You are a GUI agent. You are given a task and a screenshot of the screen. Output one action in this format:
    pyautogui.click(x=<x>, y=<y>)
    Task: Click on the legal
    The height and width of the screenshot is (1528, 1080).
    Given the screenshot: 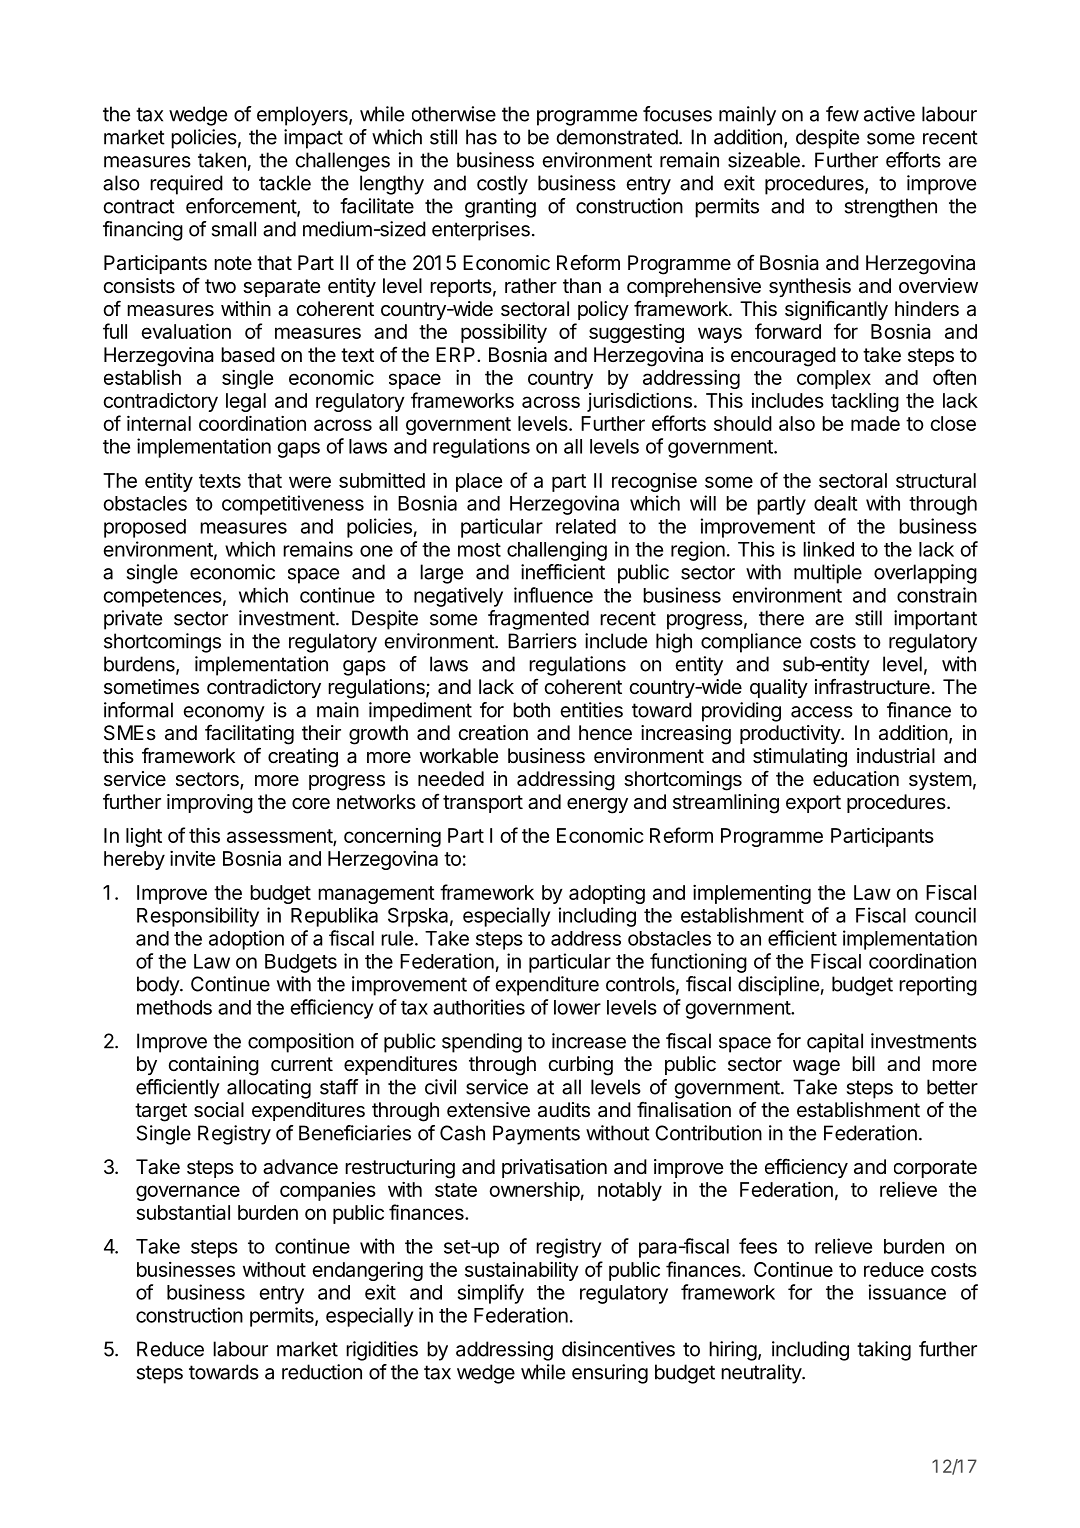 What is the action you would take?
    pyautogui.click(x=246, y=402)
